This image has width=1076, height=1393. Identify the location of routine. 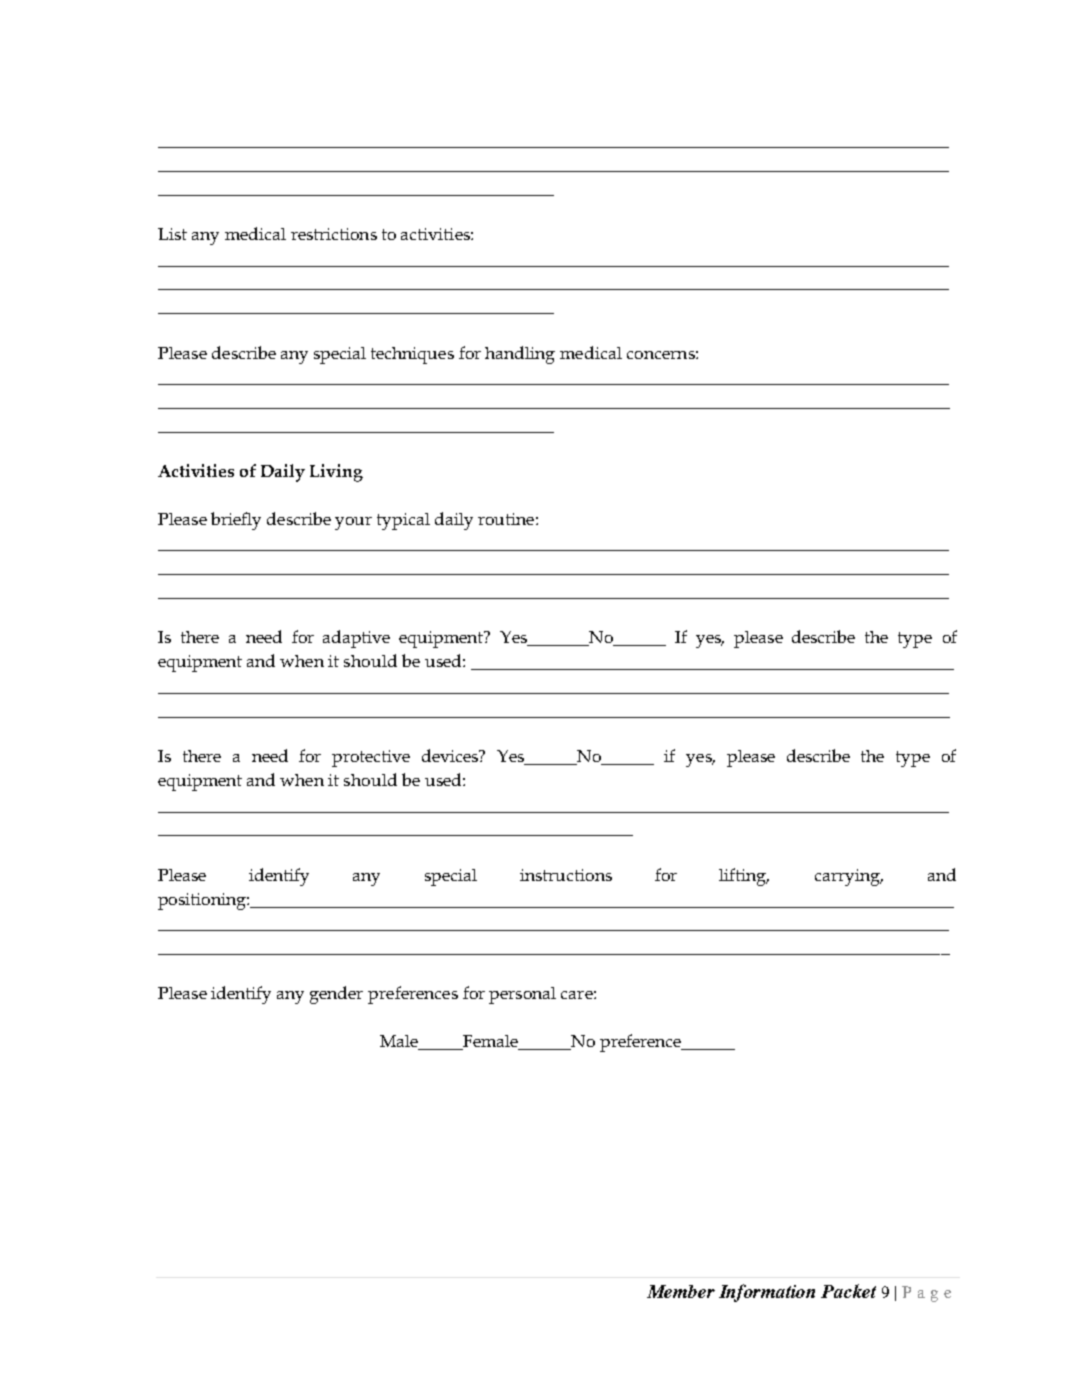
(506, 519).
